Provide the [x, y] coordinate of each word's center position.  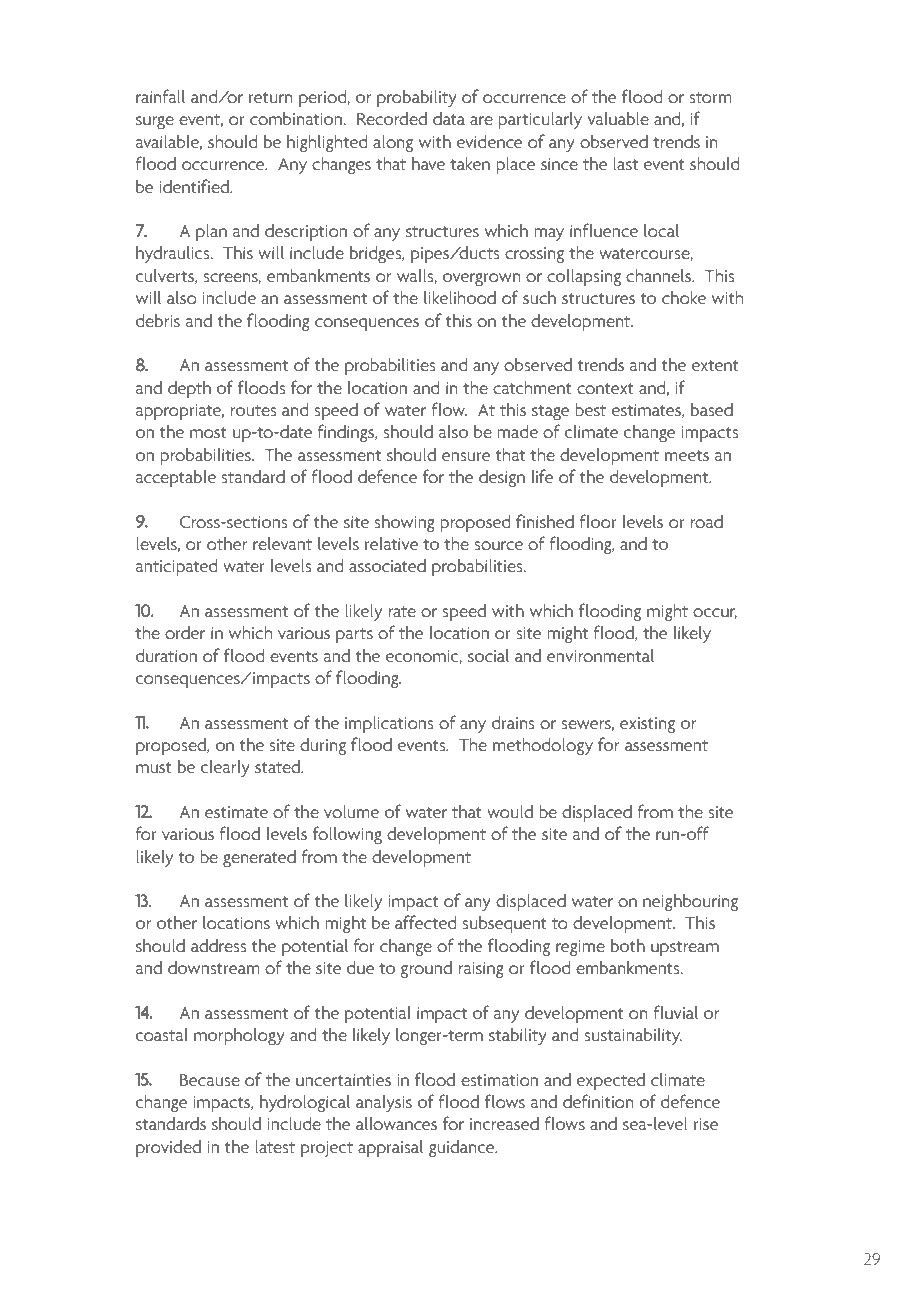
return [271, 97]
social [488, 655]
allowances [396, 1123]
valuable [618, 118]
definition [598, 1101]
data [449, 118]
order [185, 632]
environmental [600, 655]
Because [210, 1080]
